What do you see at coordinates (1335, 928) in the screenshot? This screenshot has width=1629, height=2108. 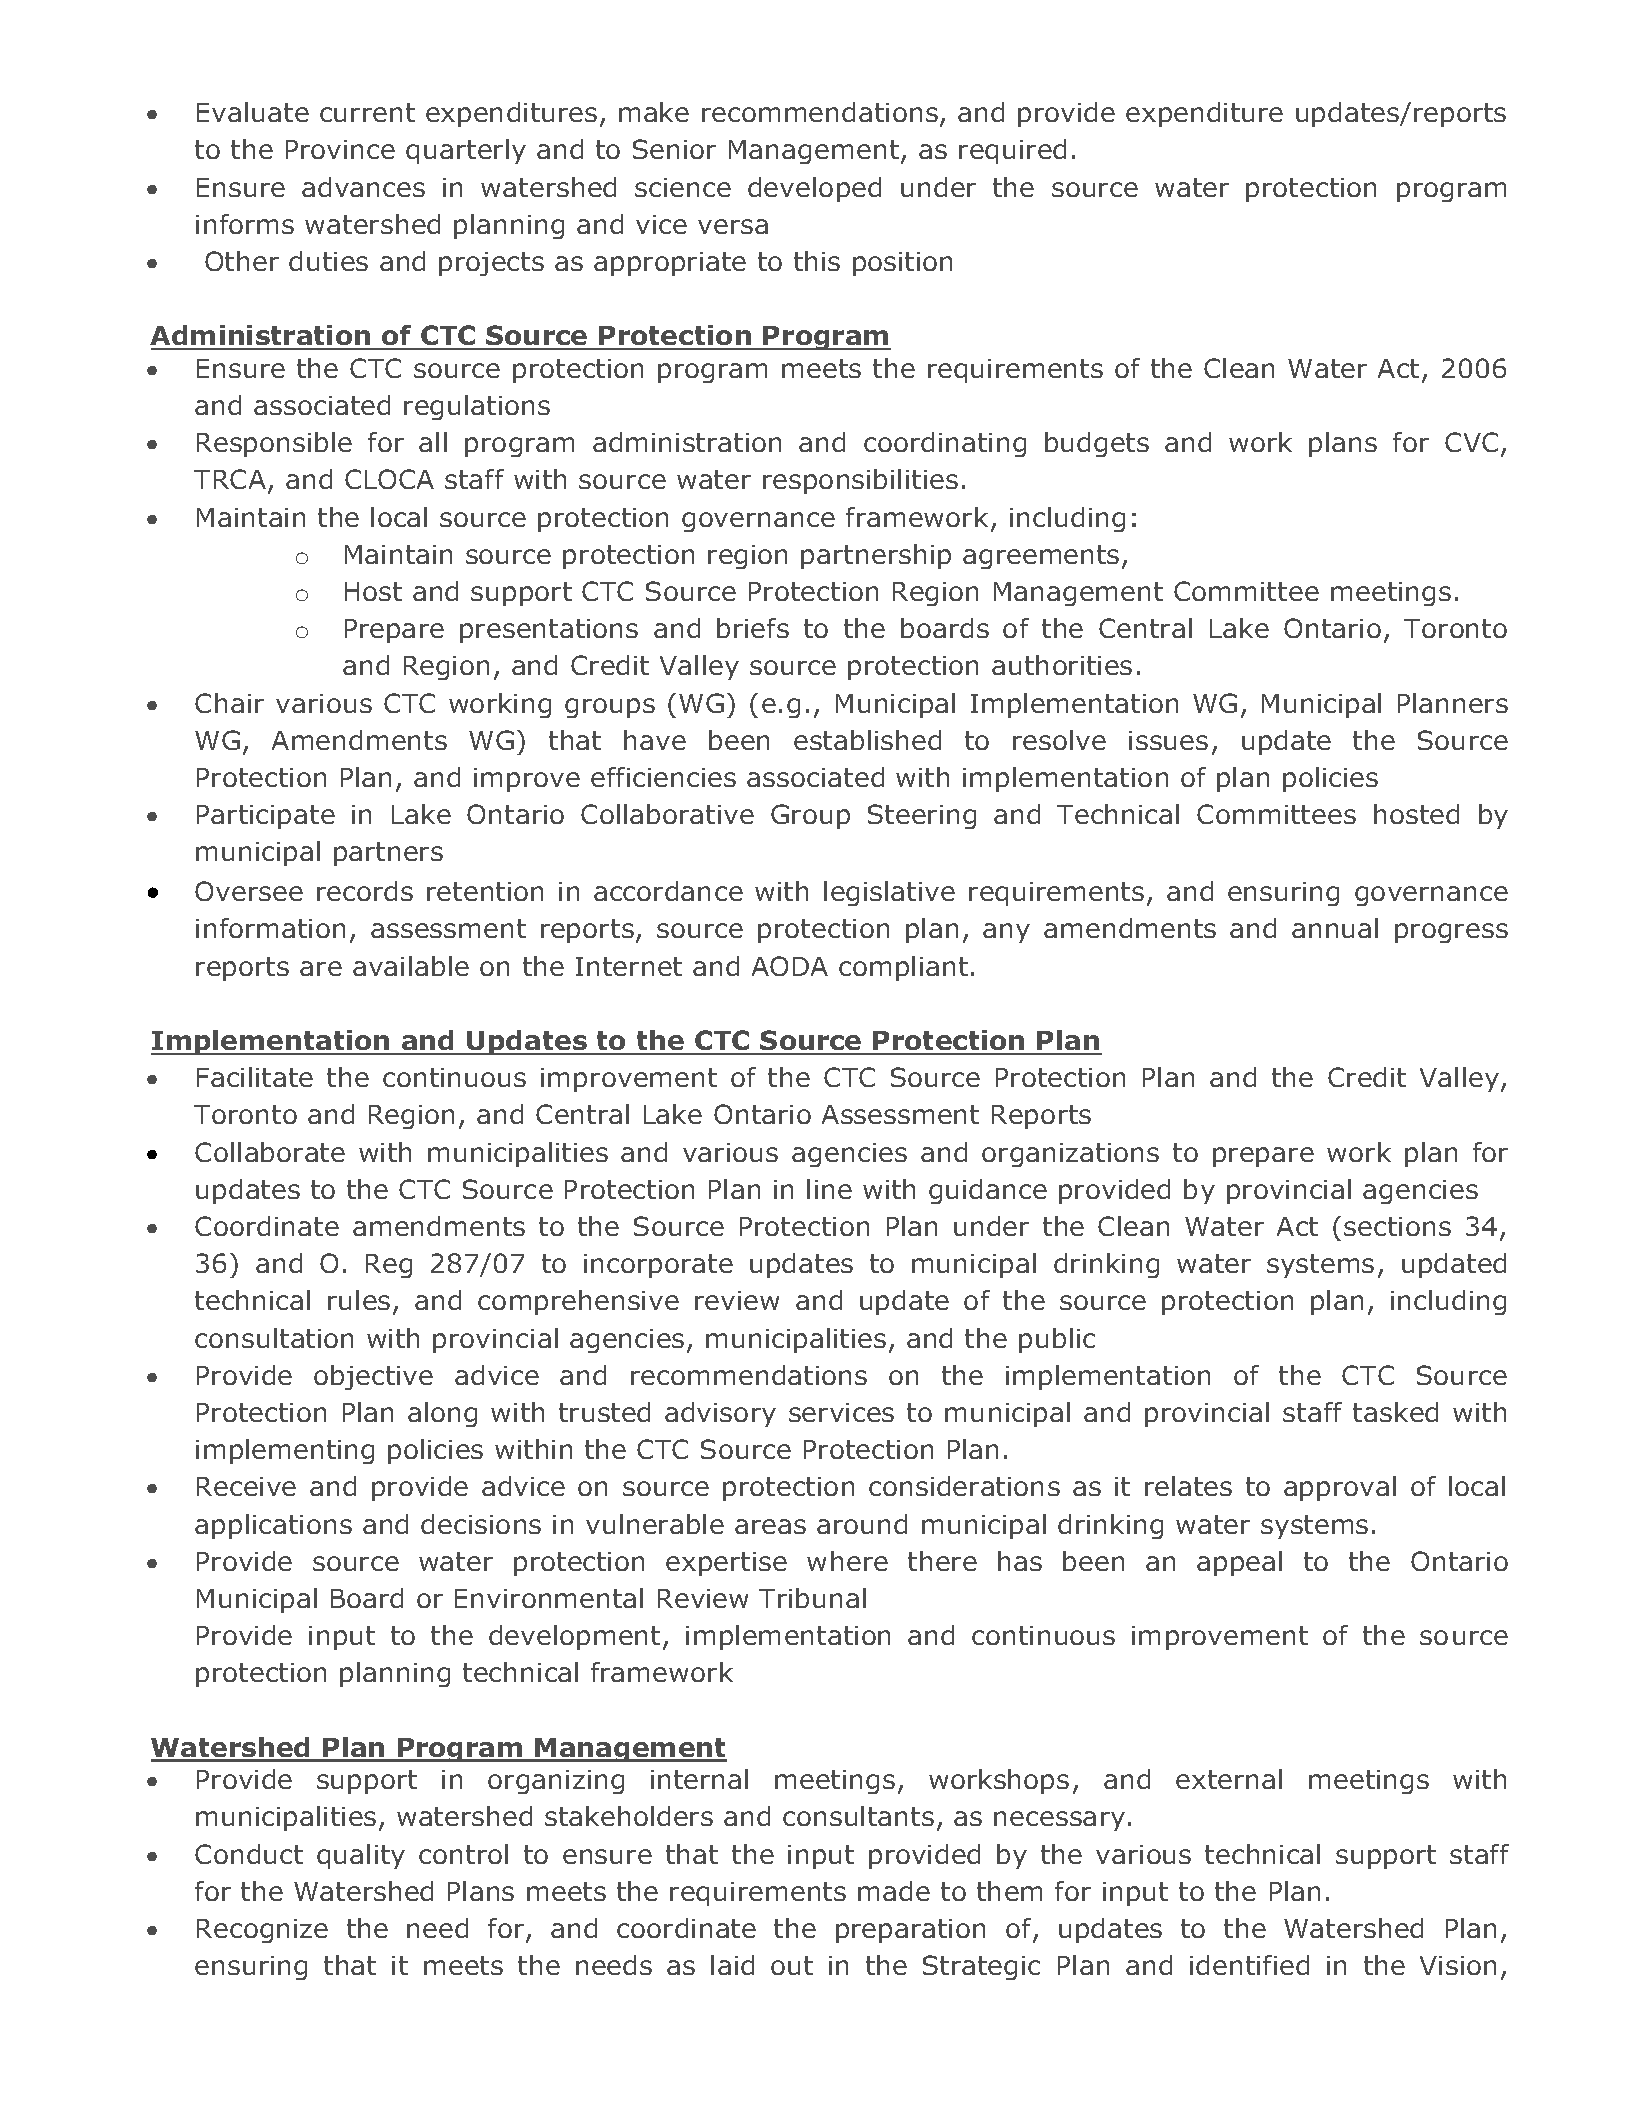 I see `annual` at bounding box center [1335, 928].
